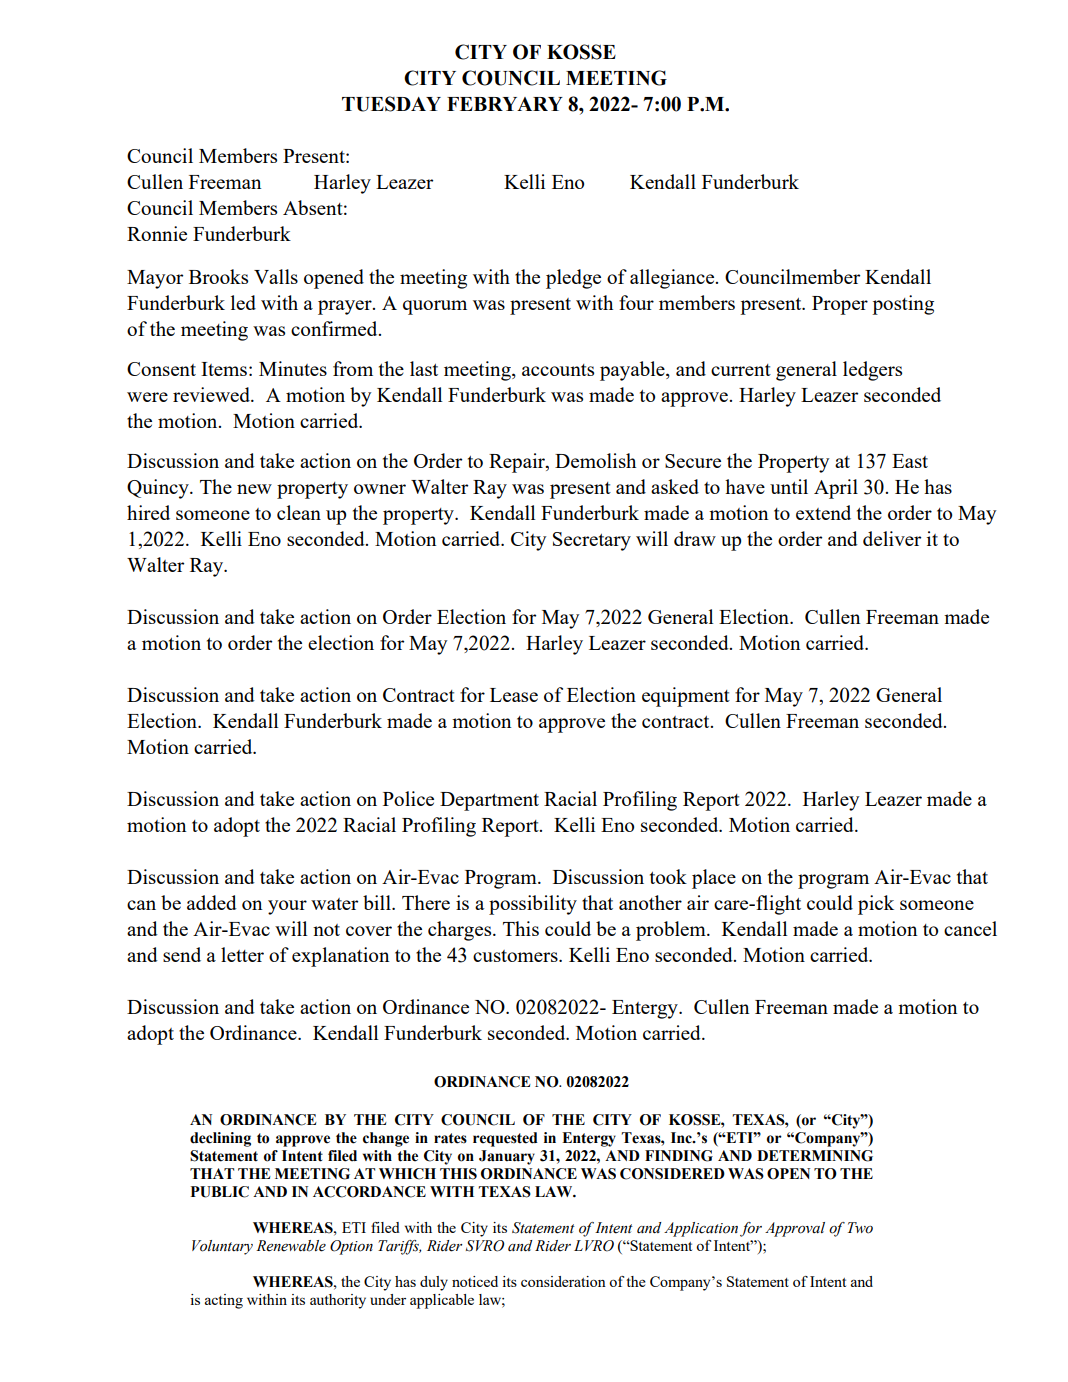 The image size is (1068, 1382). I want to click on pick, so click(876, 905).
